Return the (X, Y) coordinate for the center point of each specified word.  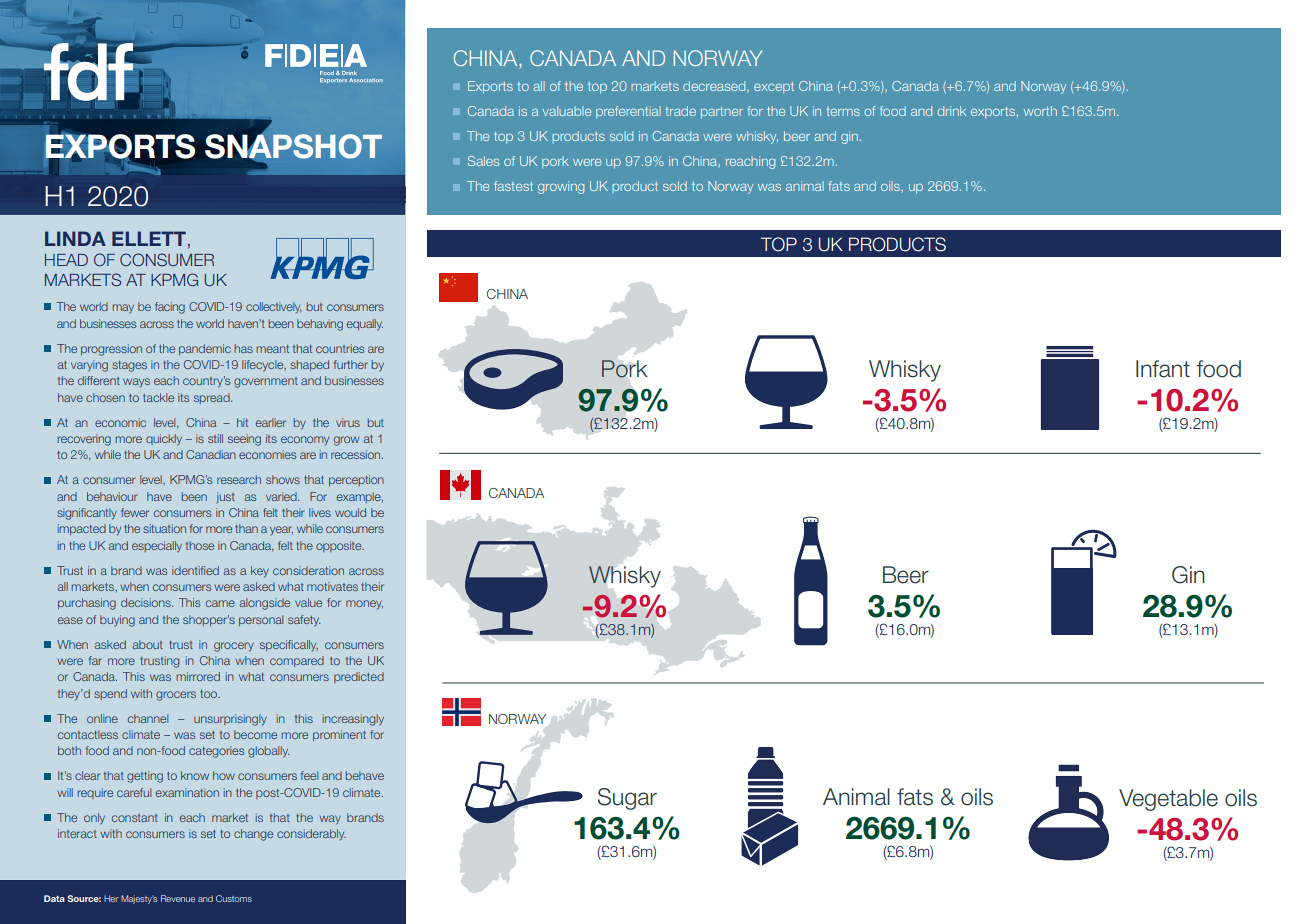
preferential (628, 112)
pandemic (205, 349)
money (364, 605)
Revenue (178, 898)
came (220, 603)
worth (1040, 111)
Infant (1163, 369)
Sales (483, 161)
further (351, 364)
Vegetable (1168, 800)
